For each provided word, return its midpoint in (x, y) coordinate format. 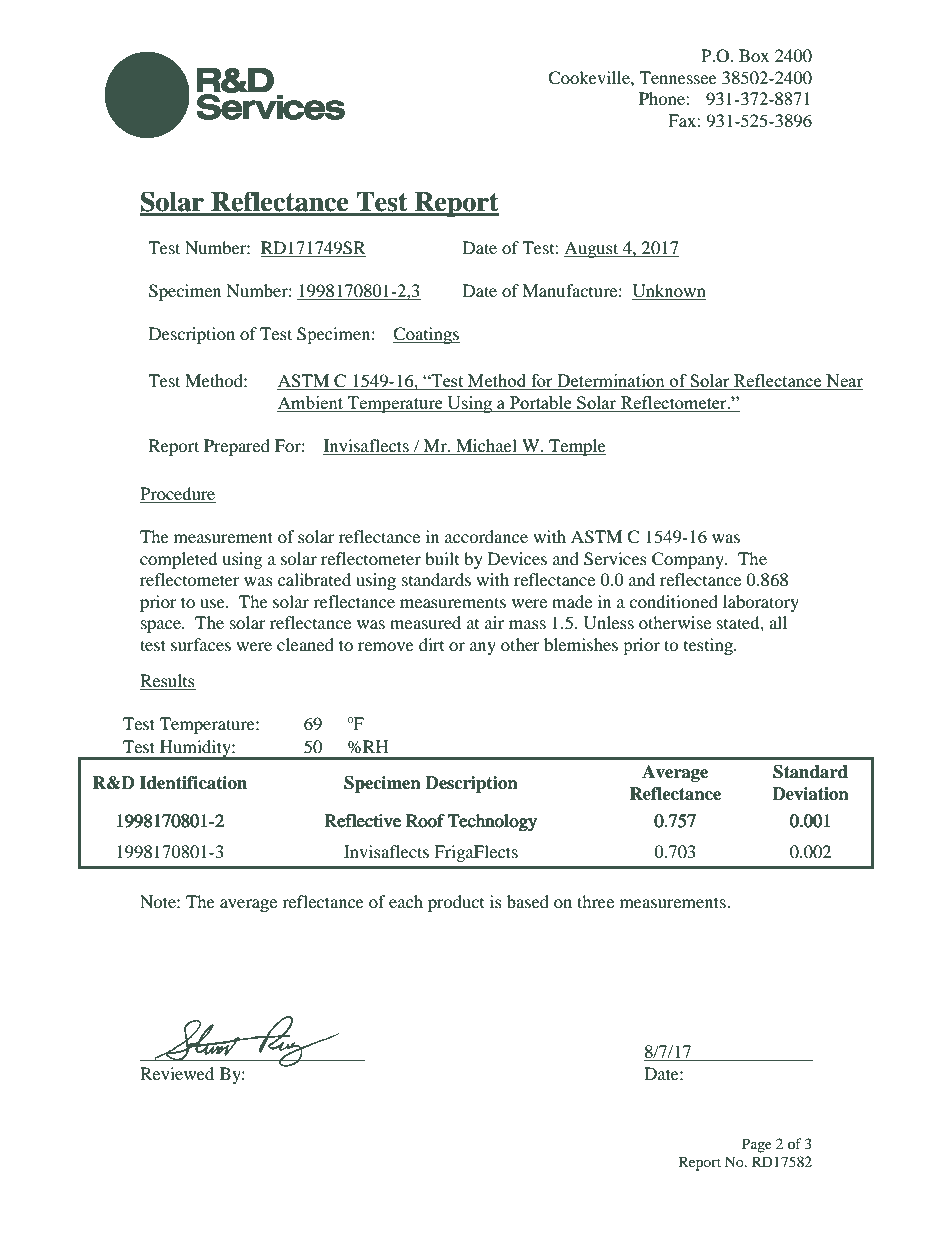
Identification (193, 783)
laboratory (761, 603)
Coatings (426, 335)
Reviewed (177, 1073)
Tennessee (678, 77)
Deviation (810, 794)
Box (754, 55)
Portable (541, 402)
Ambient (310, 402)
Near (843, 382)
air (494, 622)
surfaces (201, 644)
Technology (492, 822)
